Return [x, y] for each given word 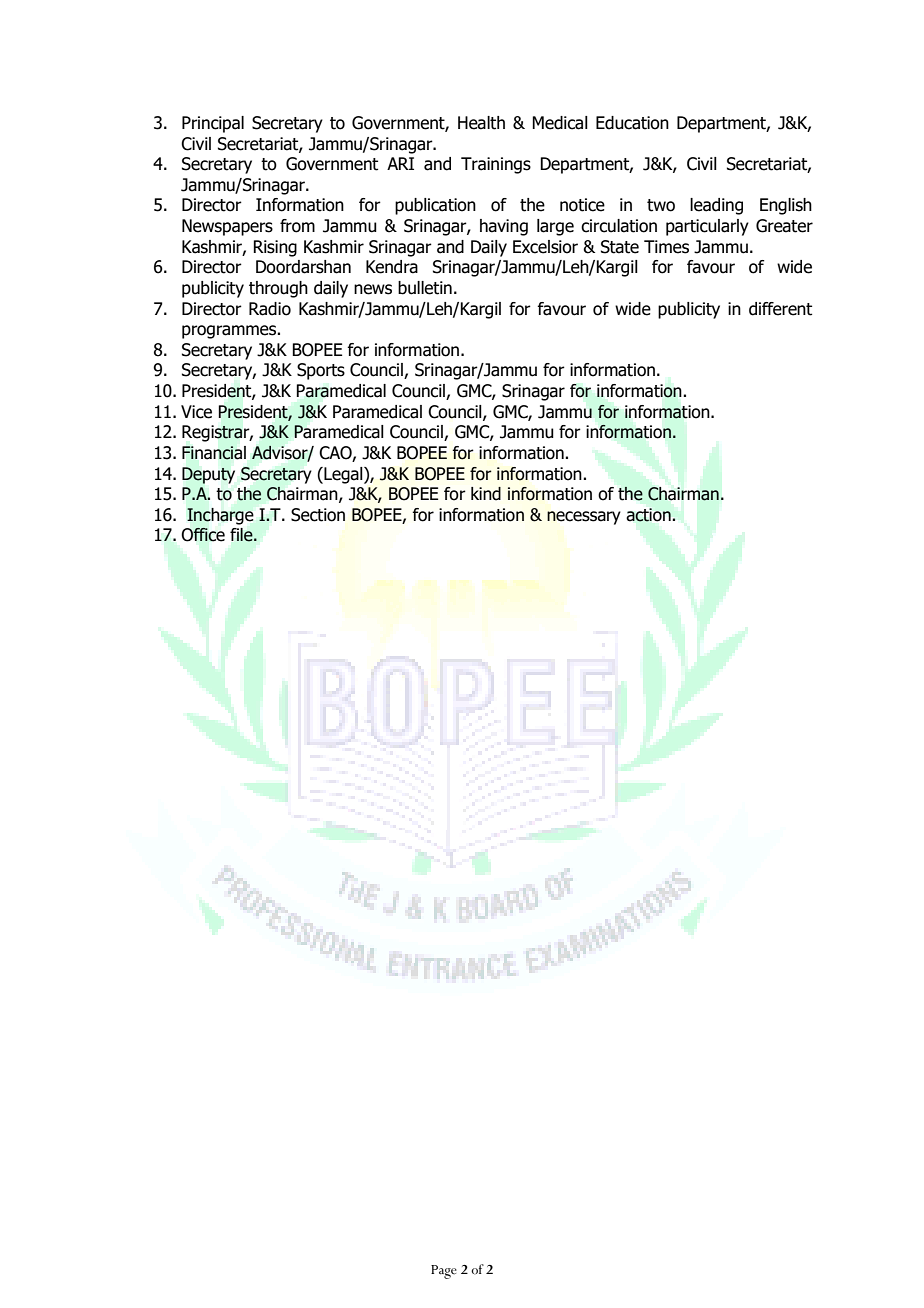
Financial [214, 453]
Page [444, 1272]
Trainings [496, 165]
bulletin [425, 288]
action [649, 515]
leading [716, 206]
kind [486, 494]
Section [318, 515]
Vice [196, 412]
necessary [584, 518]
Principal [213, 124]
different [780, 309]
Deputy [208, 475]
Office [203, 534]
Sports [321, 371]
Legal [343, 475]
